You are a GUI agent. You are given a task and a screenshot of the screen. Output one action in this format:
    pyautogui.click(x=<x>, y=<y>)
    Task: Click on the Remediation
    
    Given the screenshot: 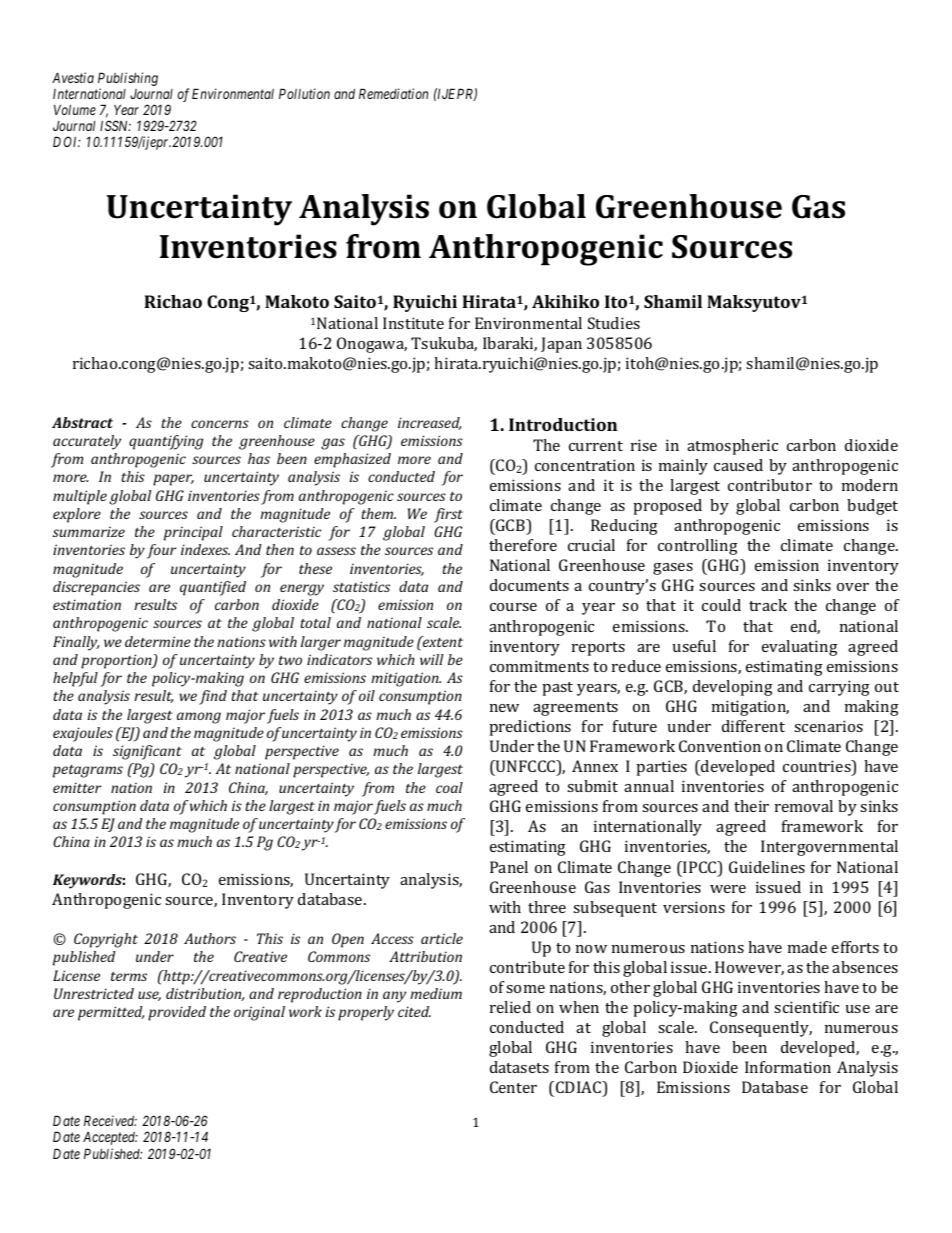 What is the action you would take?
    pyautogui.click(x=393, y=93)
